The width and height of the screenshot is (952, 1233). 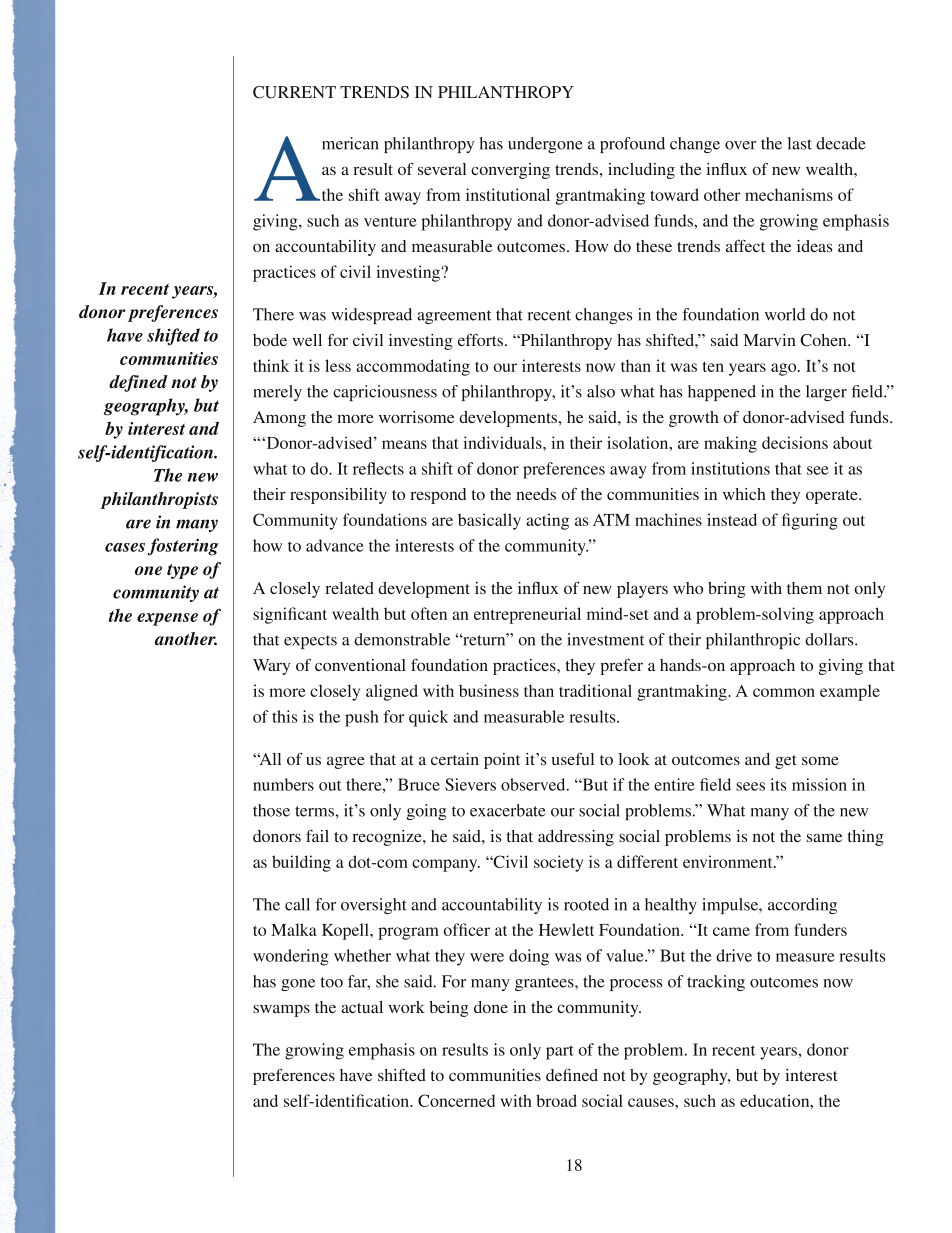 I want to click on Wary, so click(x=271, y=667).
